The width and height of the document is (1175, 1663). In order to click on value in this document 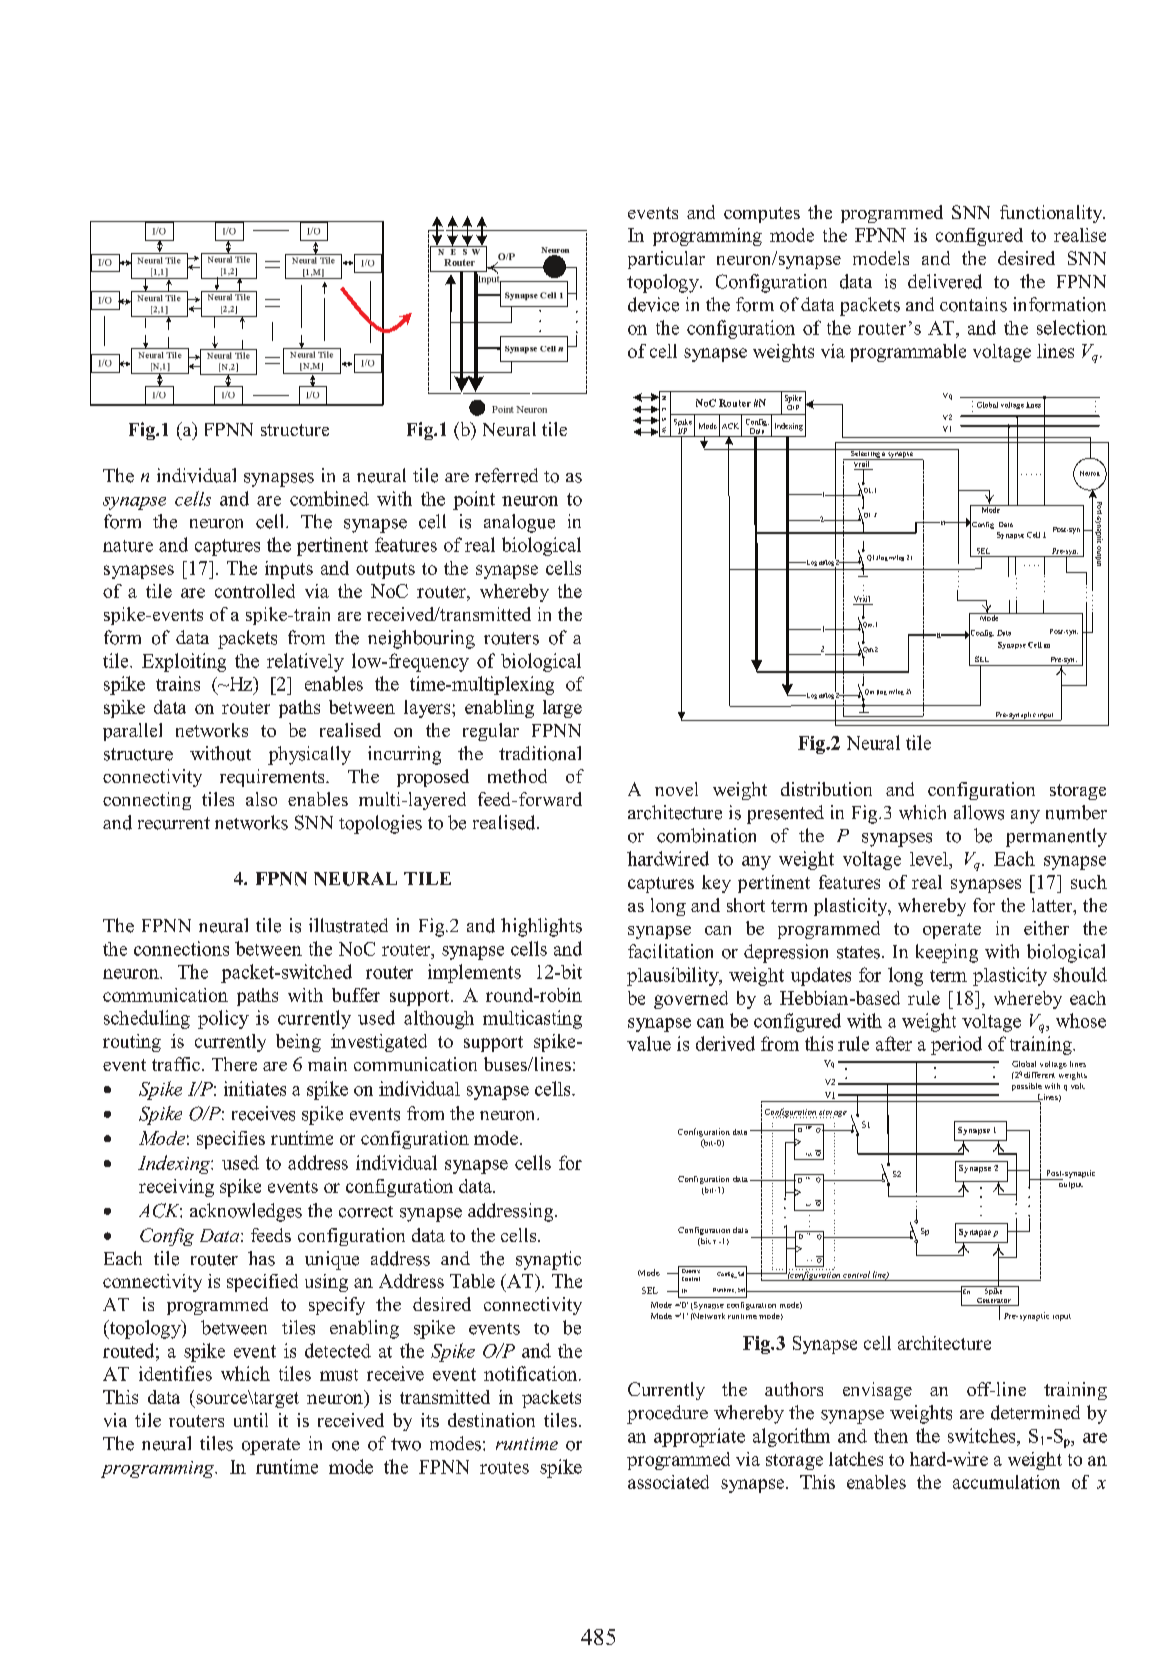, I will do `click(649, 1043)`.
